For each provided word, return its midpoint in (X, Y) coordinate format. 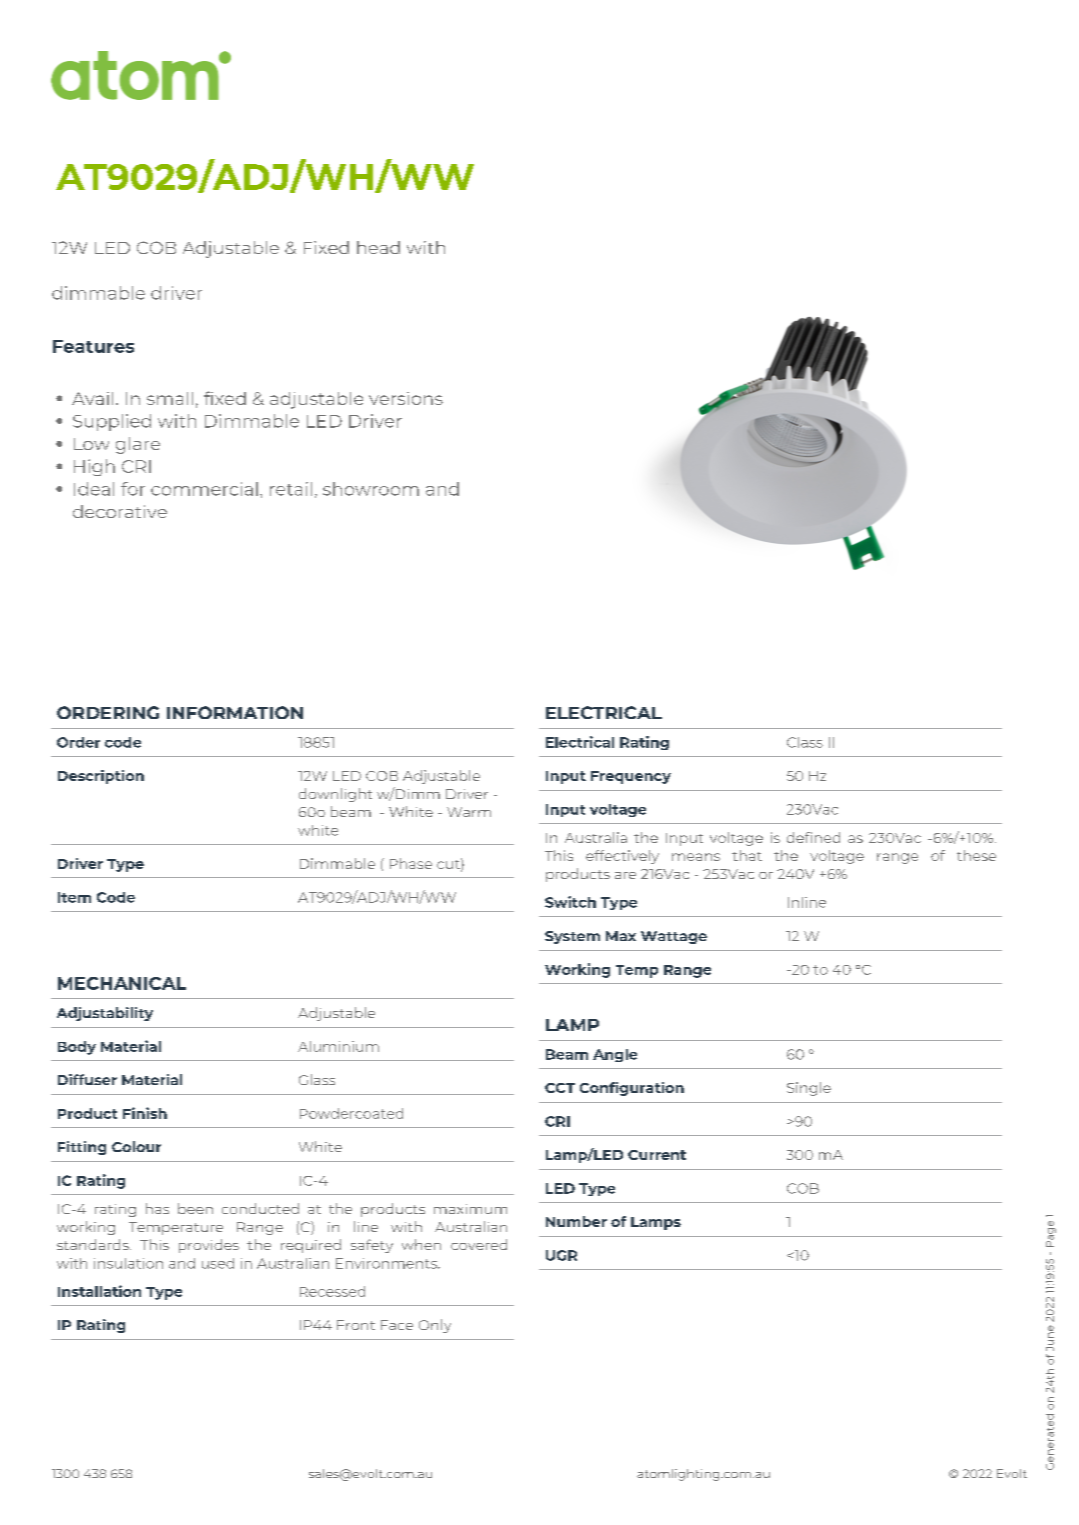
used (218, 1263)
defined (813, 837)
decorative (120, 511)
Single (809, 1089)
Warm (469, 812)
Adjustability (105, 1014)
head (378, 247)
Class (805, 742)
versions (406, 398)
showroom (371, 489)
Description (101, 777)
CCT (560, 1088)
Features (93, 346)
